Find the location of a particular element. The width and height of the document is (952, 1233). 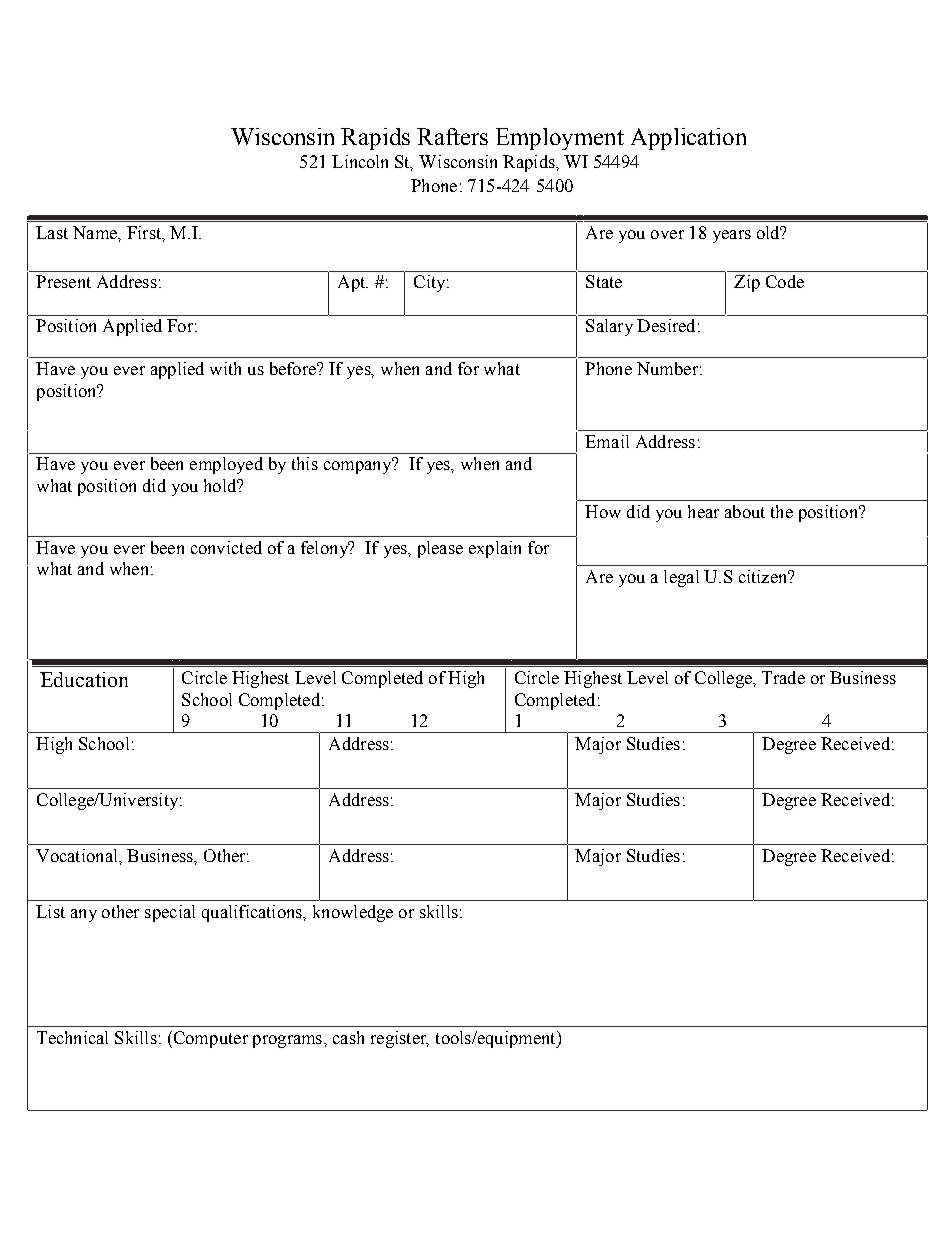

Email is located at coordinates (607, 441).
